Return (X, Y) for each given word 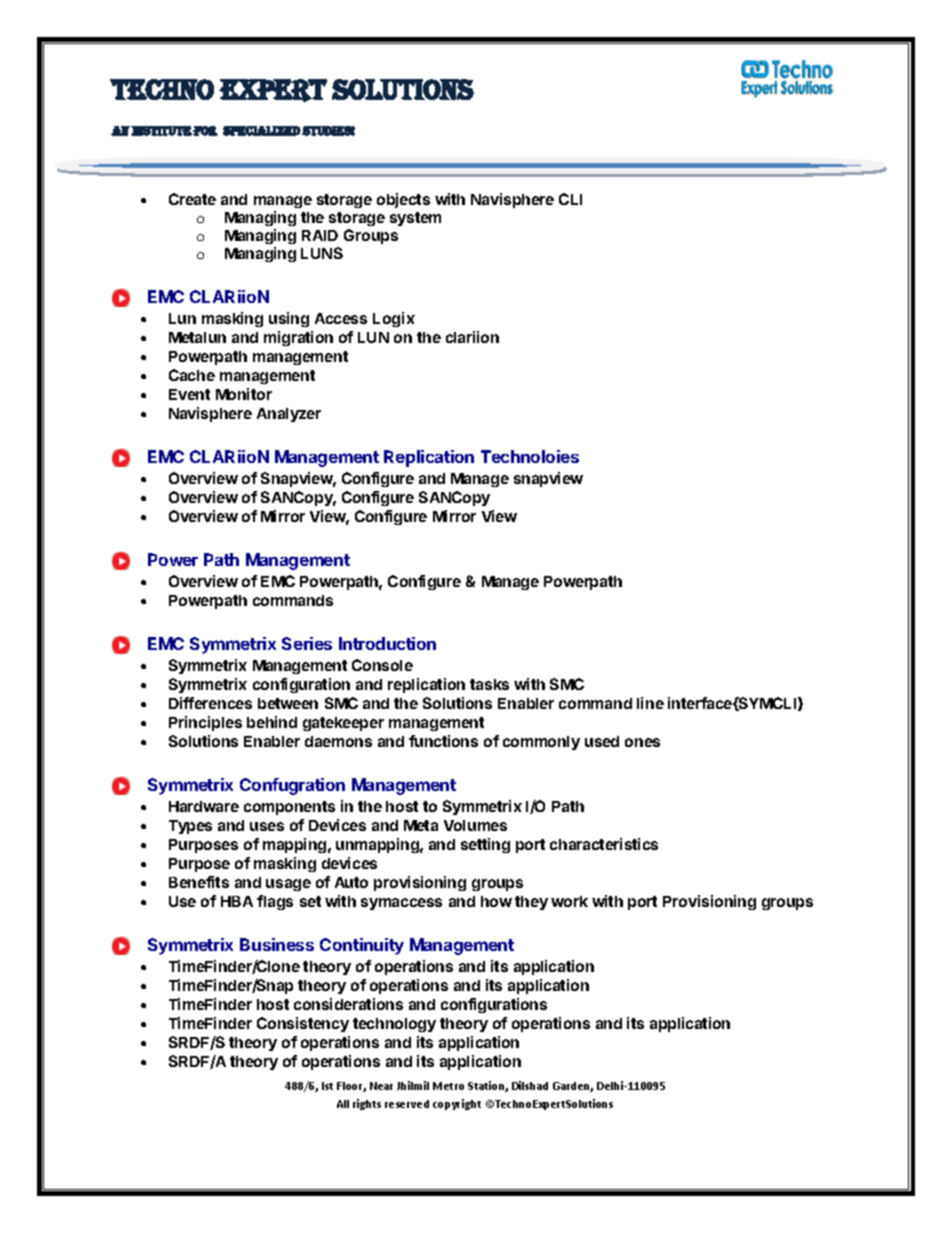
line (650, 703)
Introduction (387, 643)
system (415, 219)
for (205, 131)
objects (403, 200)
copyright (457, 1104)
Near (381, 1086)
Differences (210, 703)
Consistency (303, 1024)
